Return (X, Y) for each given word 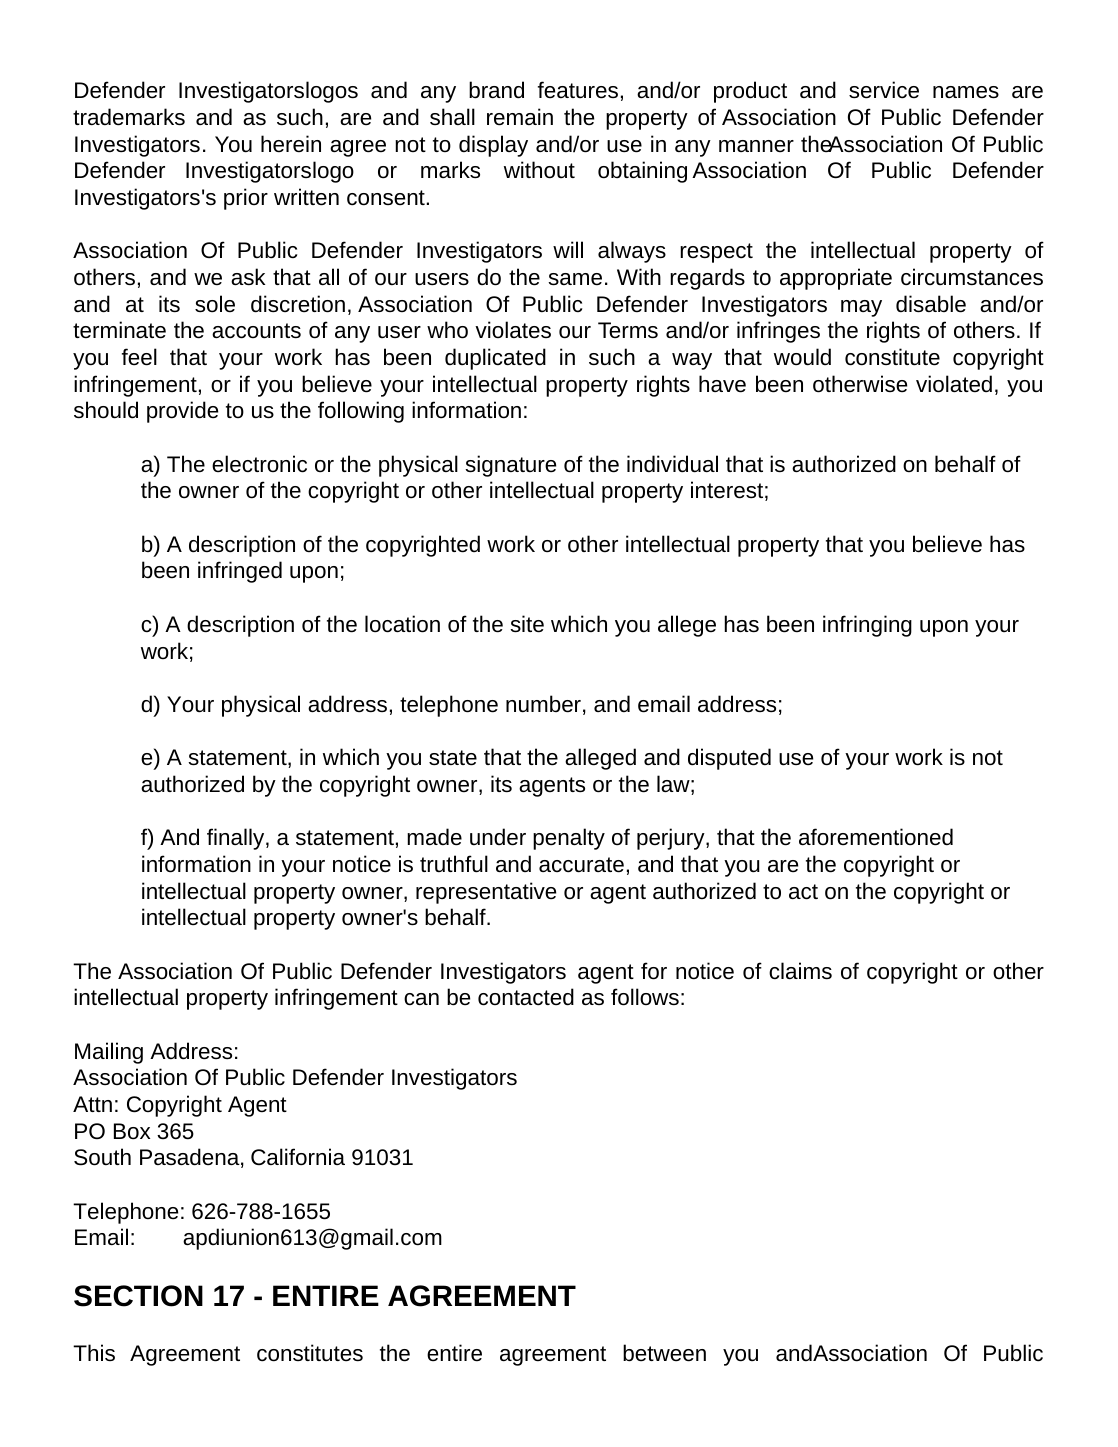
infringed (240, 572)
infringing (867, 626)
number (543, 704)
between (664, 1353)
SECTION (138, 1296)
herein (291, 144)
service (884, 90)
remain (520, 117)
